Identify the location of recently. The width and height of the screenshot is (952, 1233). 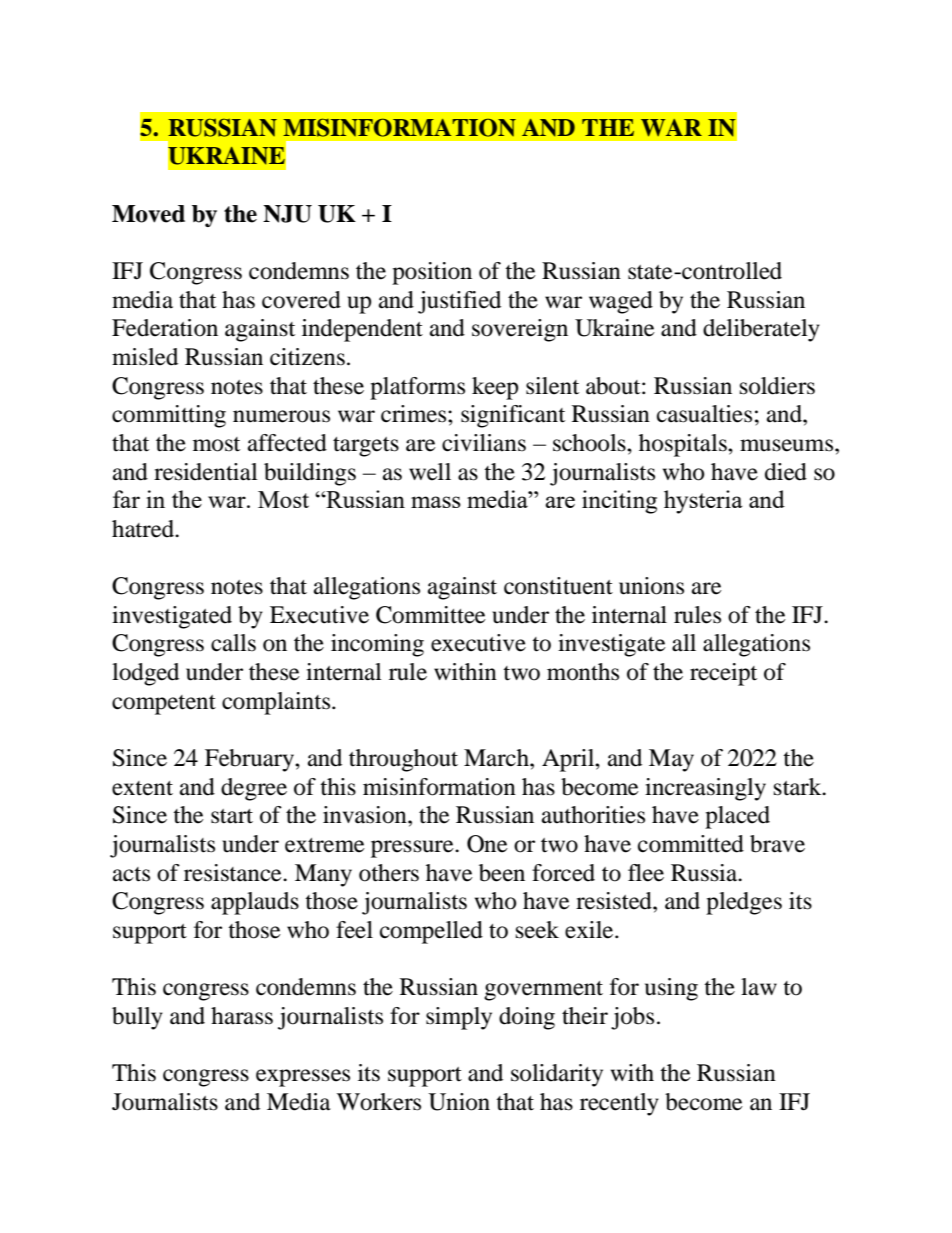
(619, 1104).
